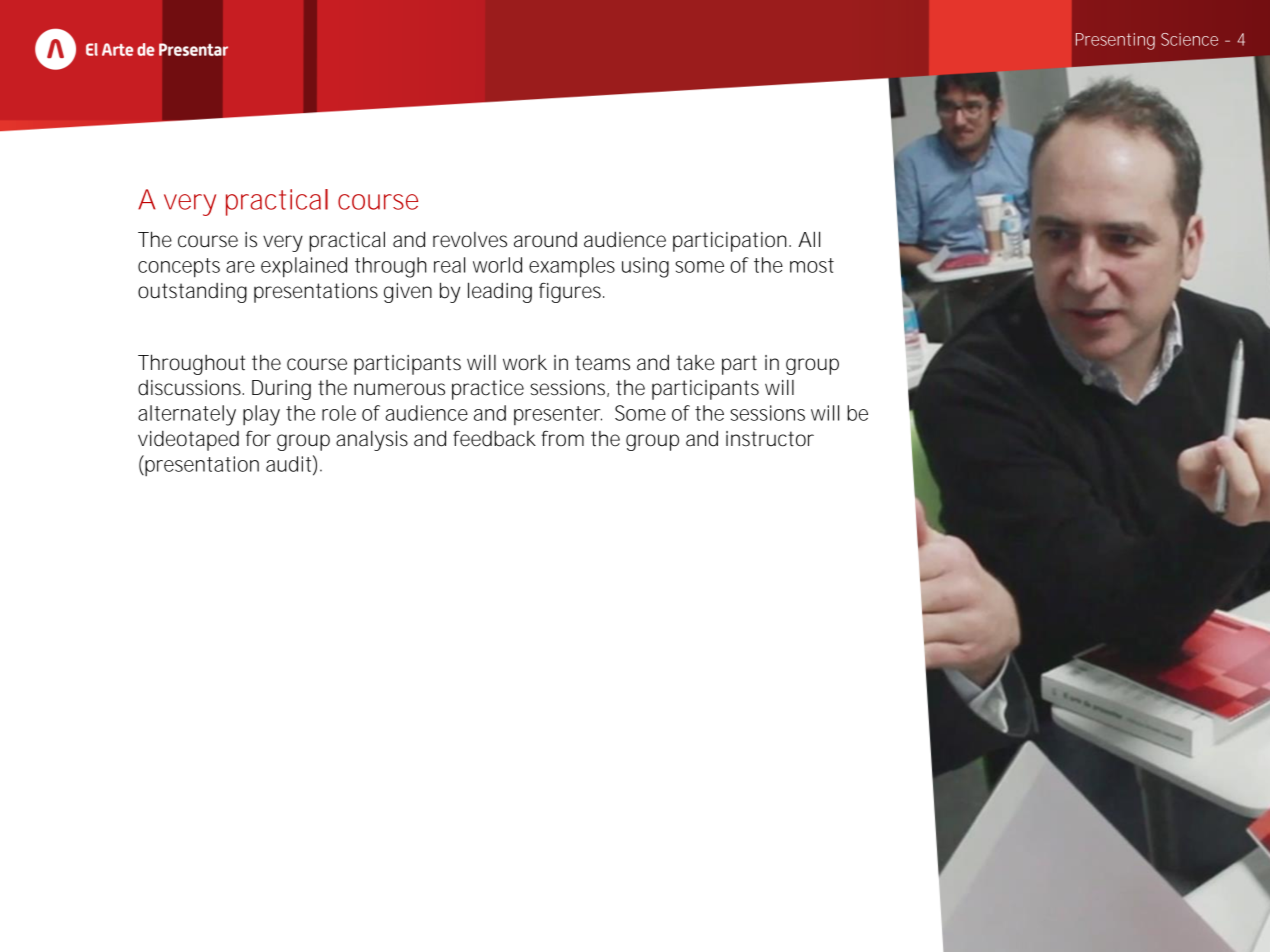 This screenshot has height=952, width=1270. Describe the element at coordinates (1189, 39) in the screenshot. I see `Science` at that location.
